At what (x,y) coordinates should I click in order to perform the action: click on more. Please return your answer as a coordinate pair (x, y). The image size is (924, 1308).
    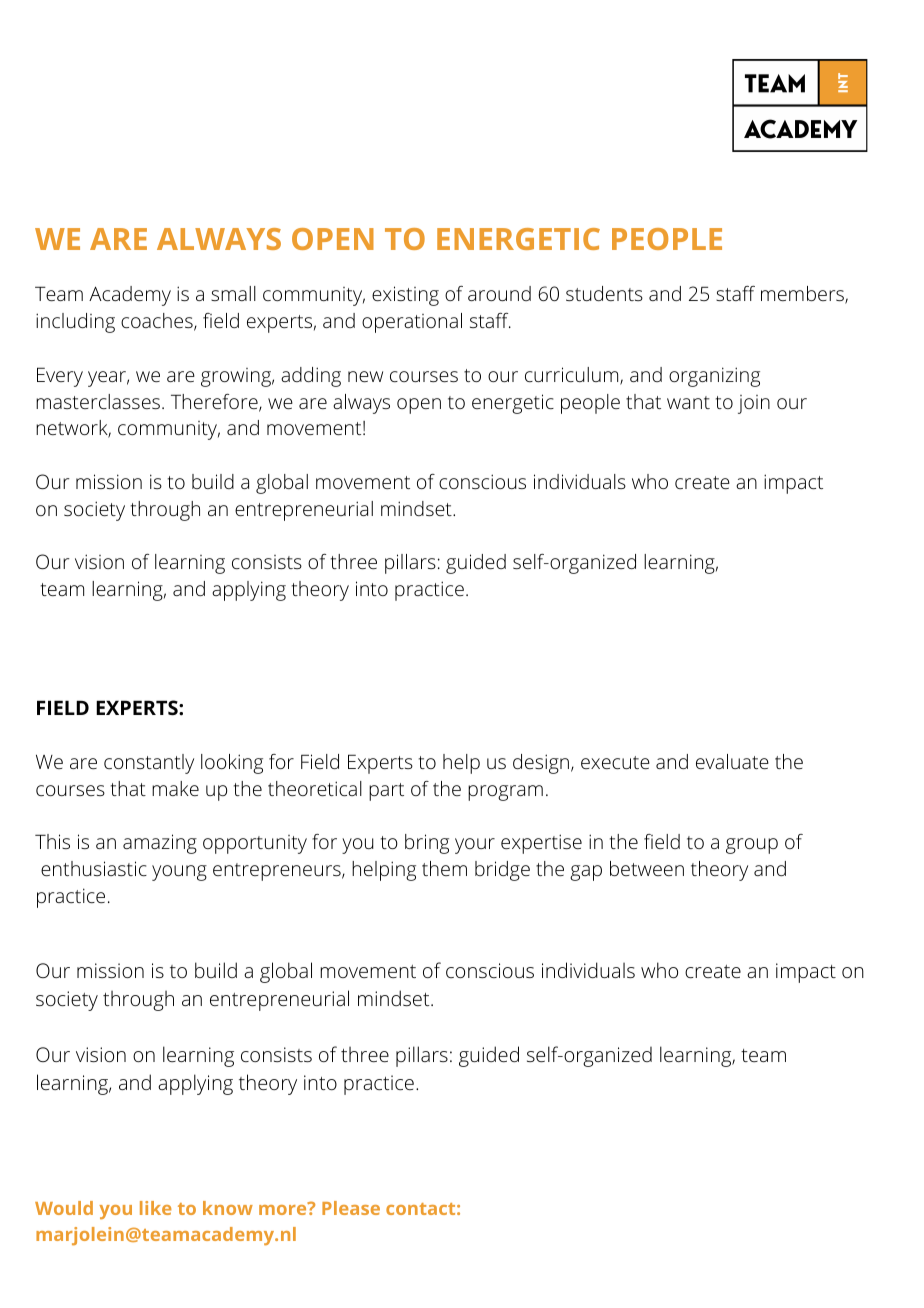
    Looking at the image, I should click on (284, 1209).
